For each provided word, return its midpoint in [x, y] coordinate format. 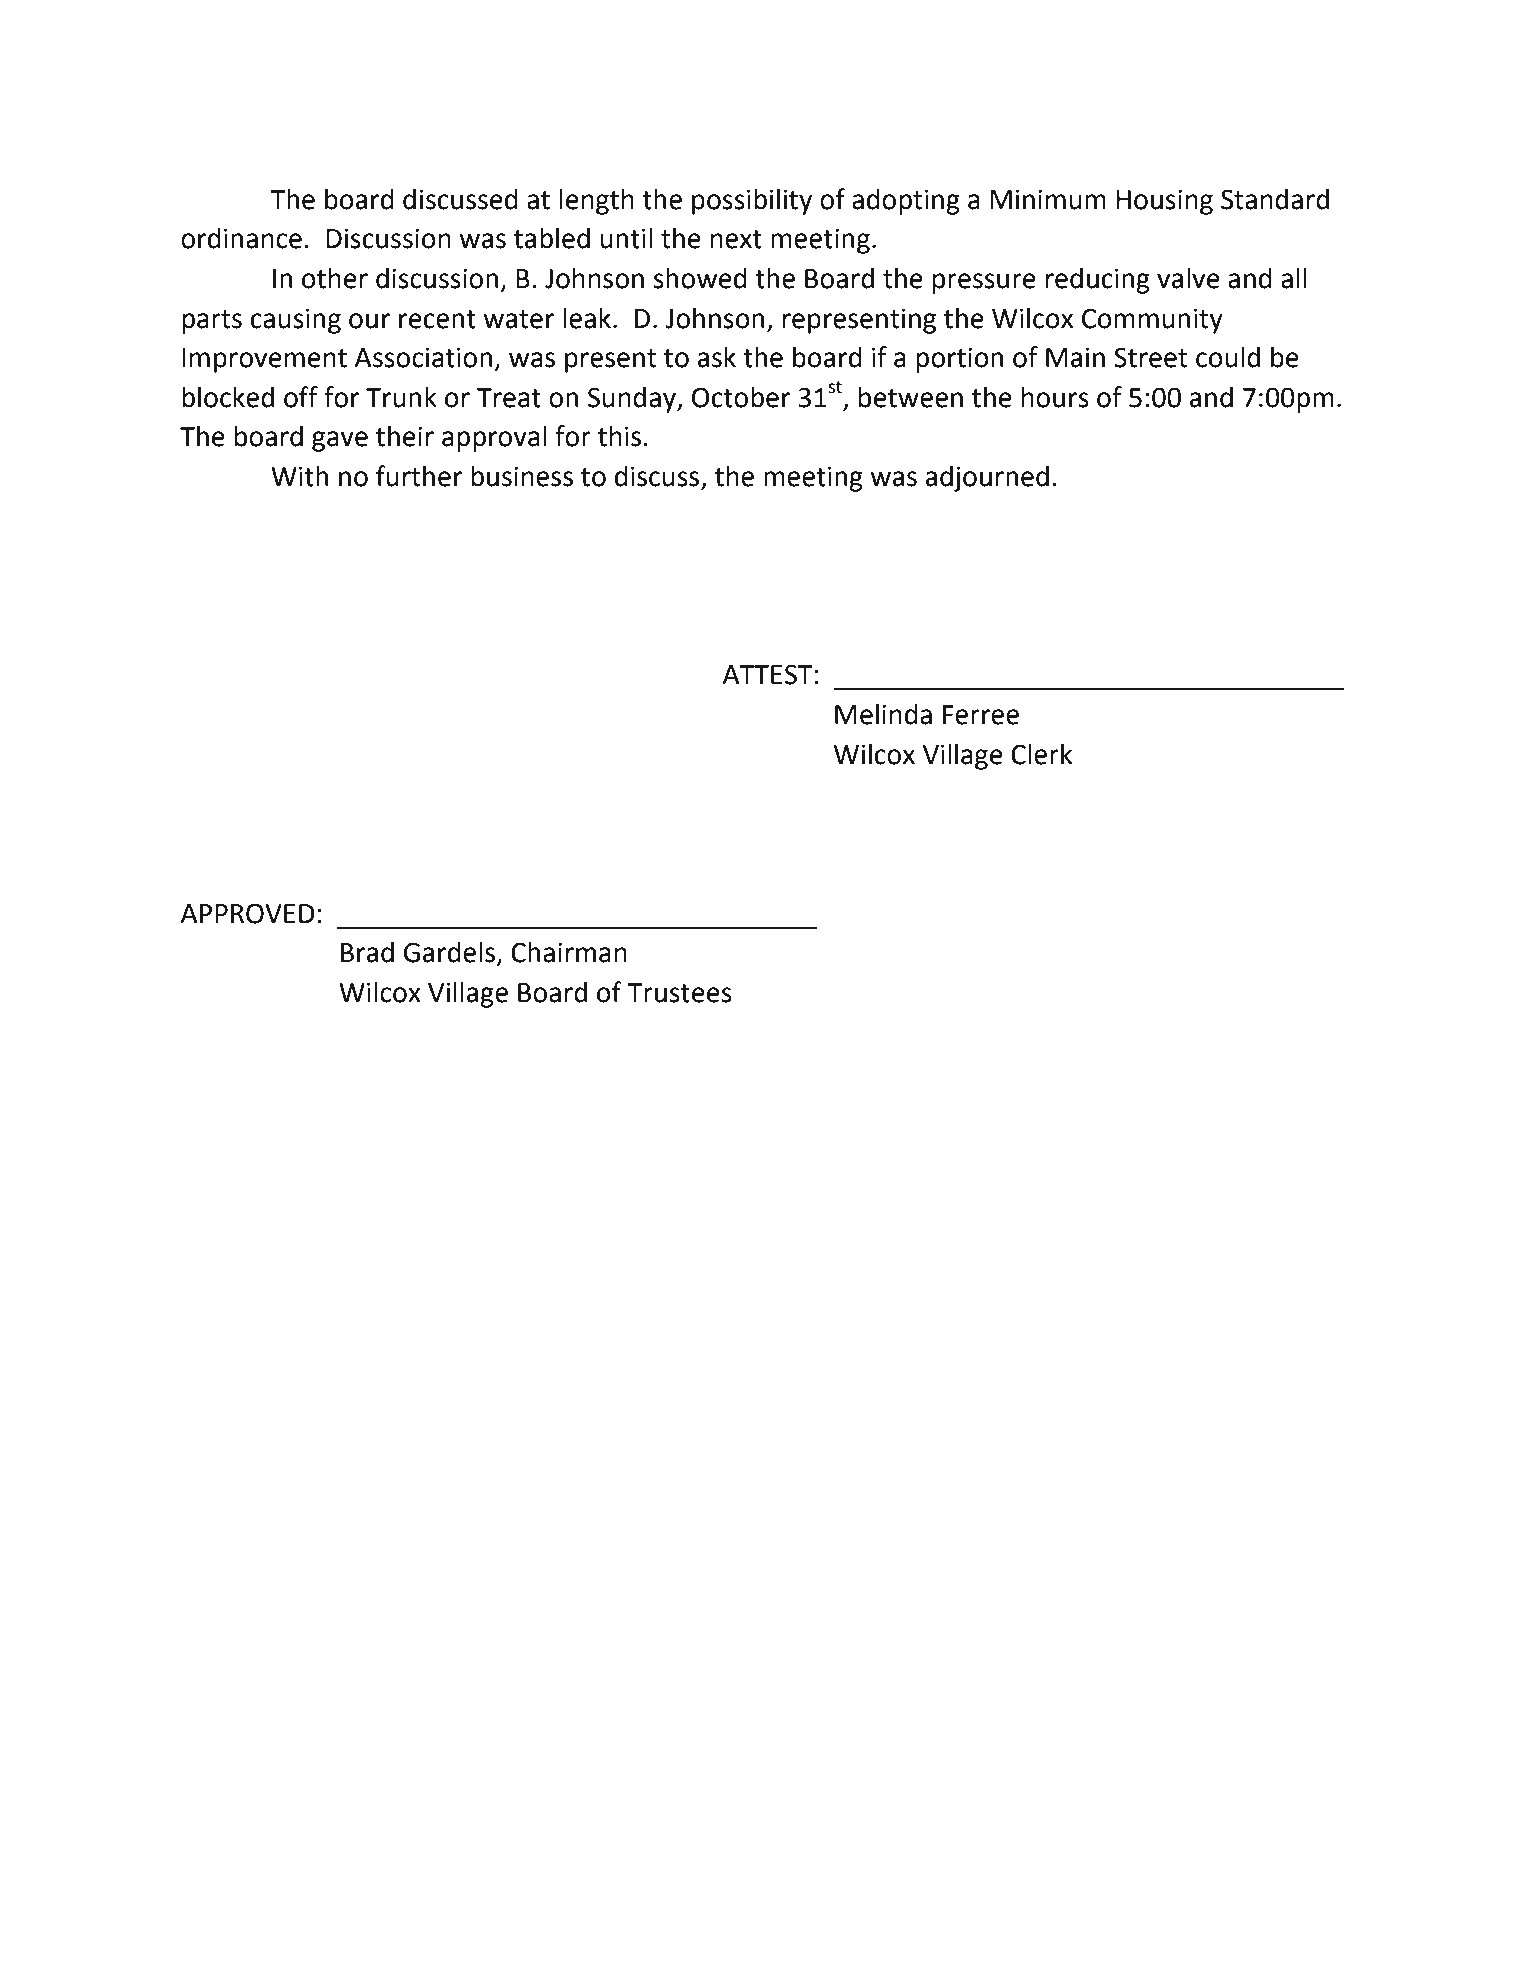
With [299, 476]
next [736, 239]
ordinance [241, 238]
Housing [1164, 202]
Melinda [883, 714]
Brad [367, 952]
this [619, 436]
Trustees [679, 993]
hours [1055, 397]
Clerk [1041, 754]
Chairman [569, 952]
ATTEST [768, 674]
